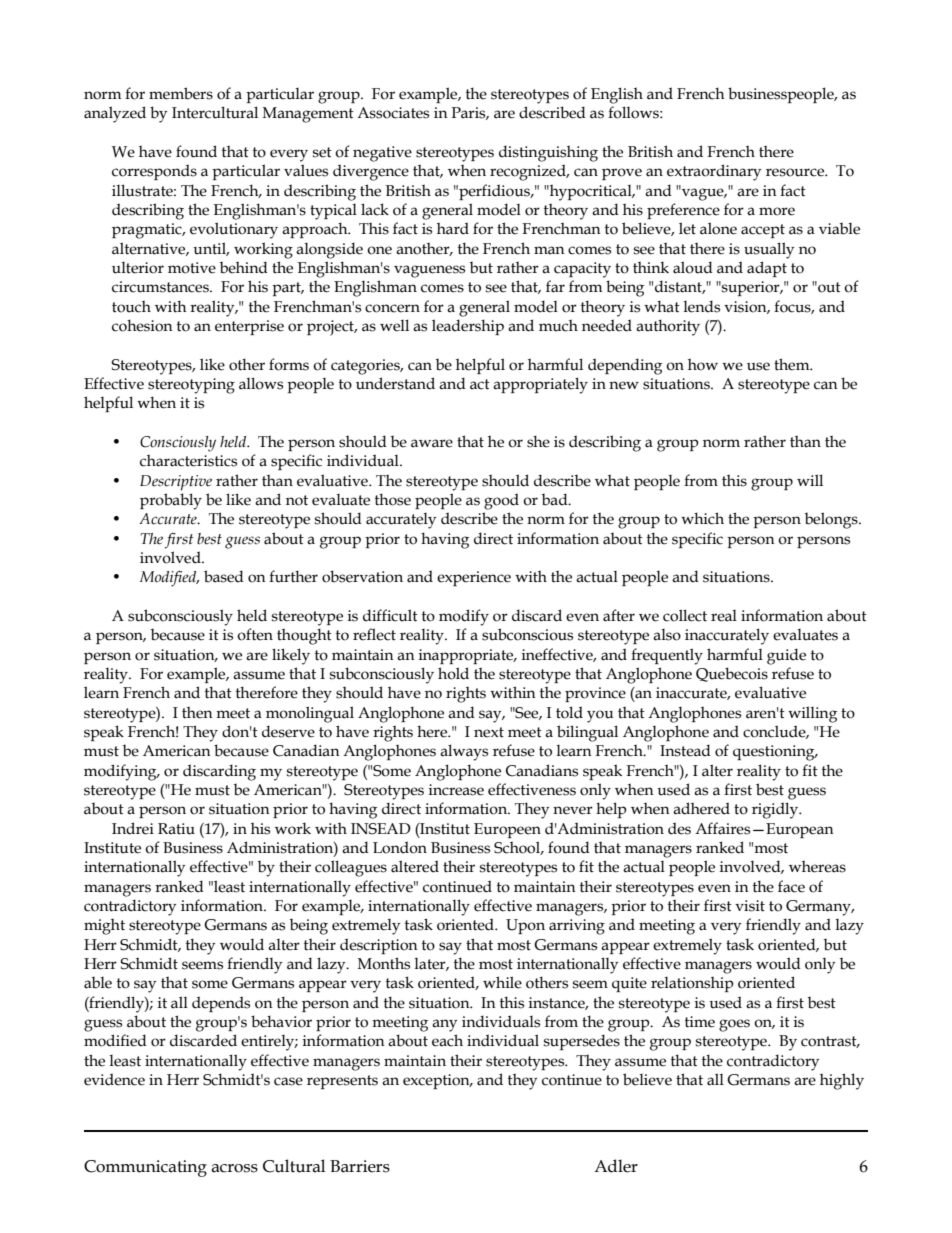 Image resolution: width=952 pixels, height=1233 pixels. I want to click on hold, so click(453, 673).
